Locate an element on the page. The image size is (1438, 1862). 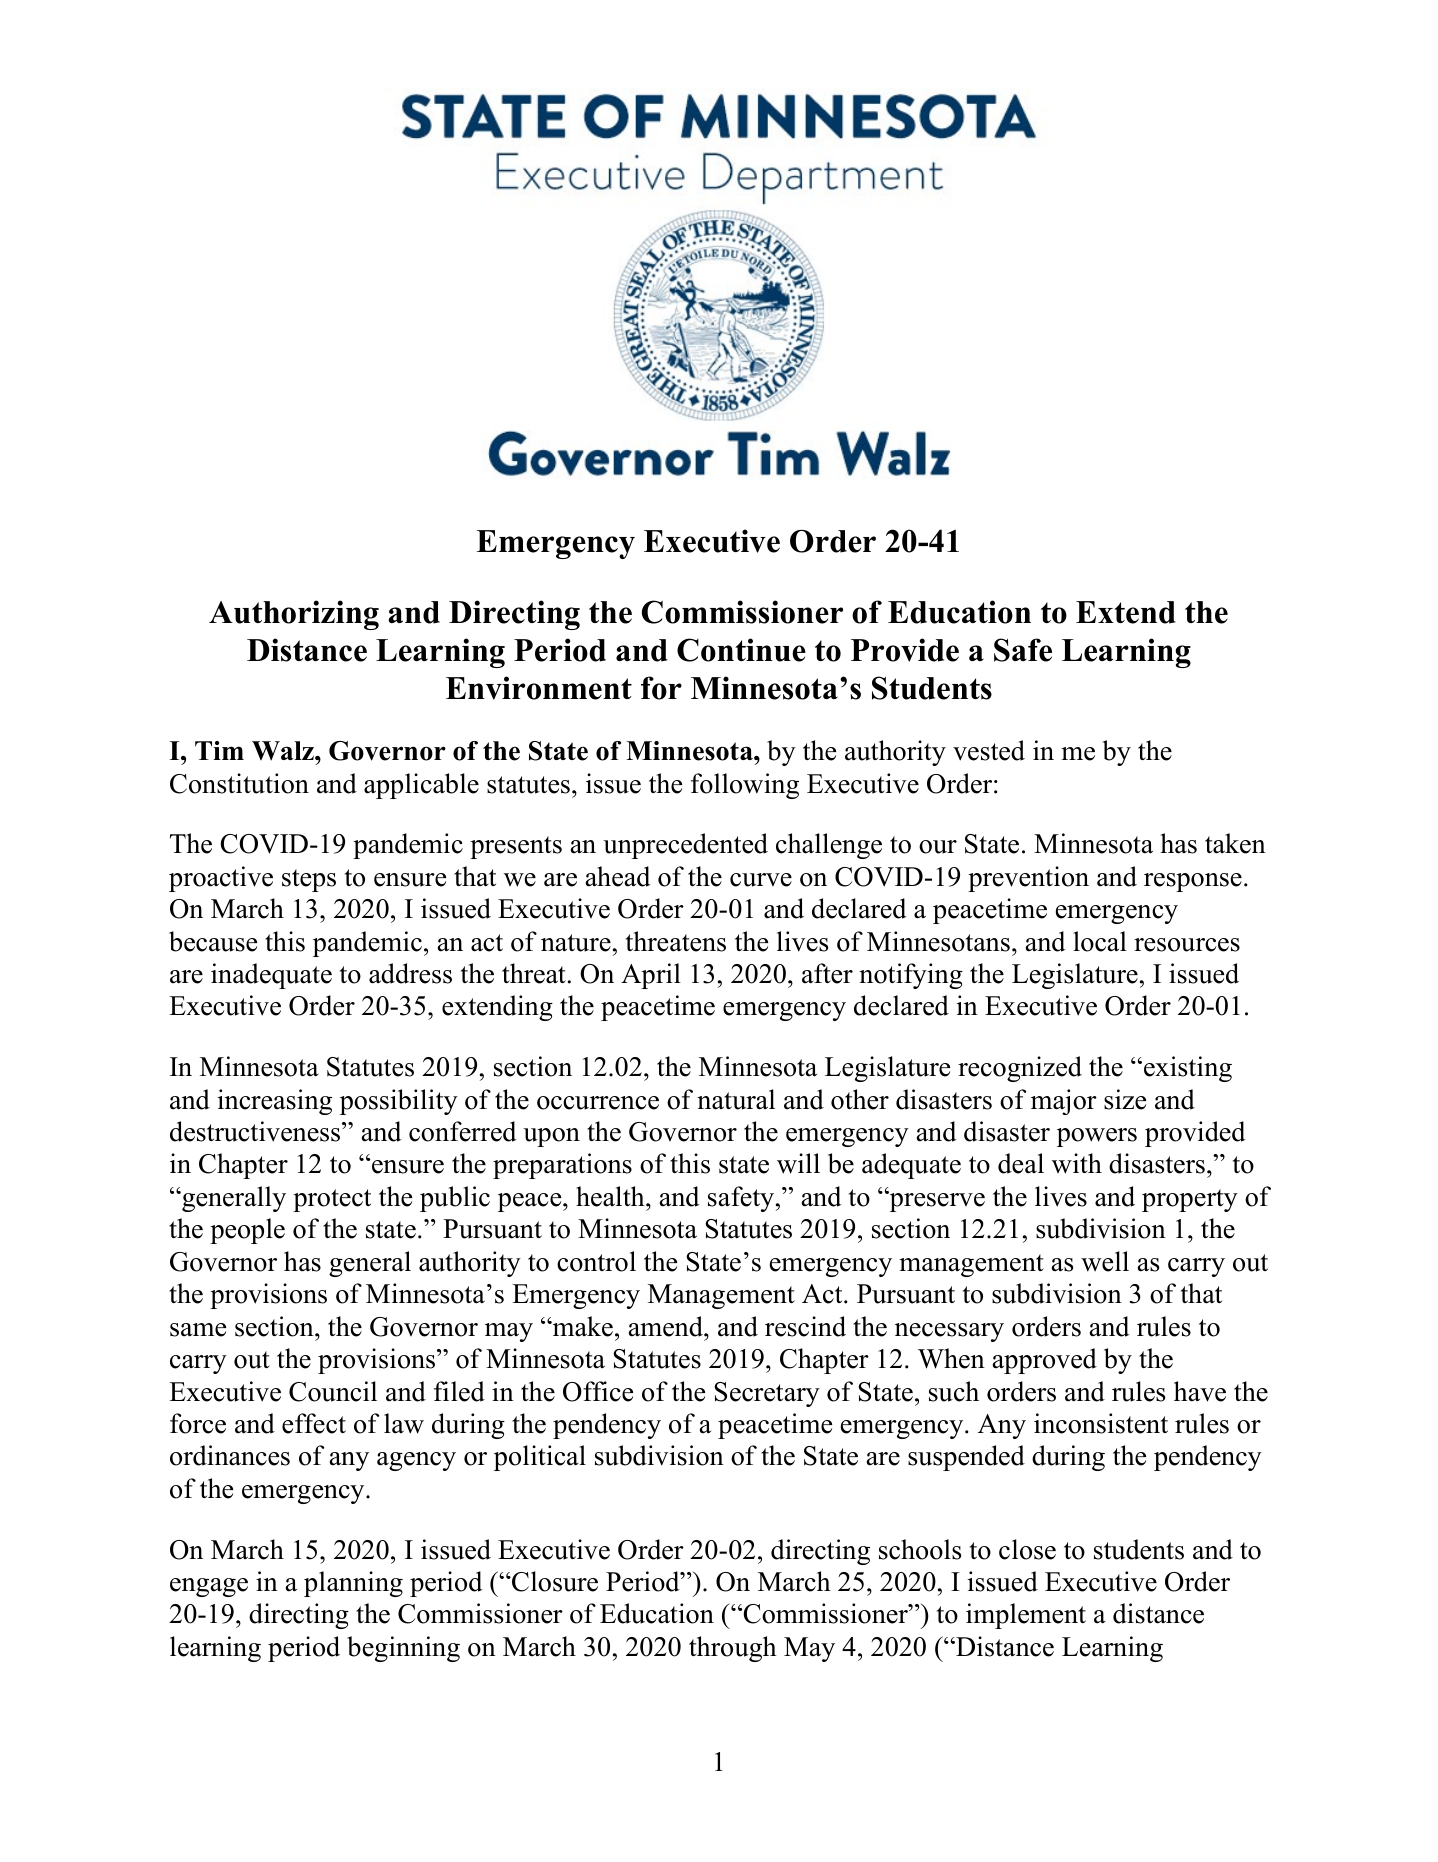
planning is located at coordinates (353, 1584).
